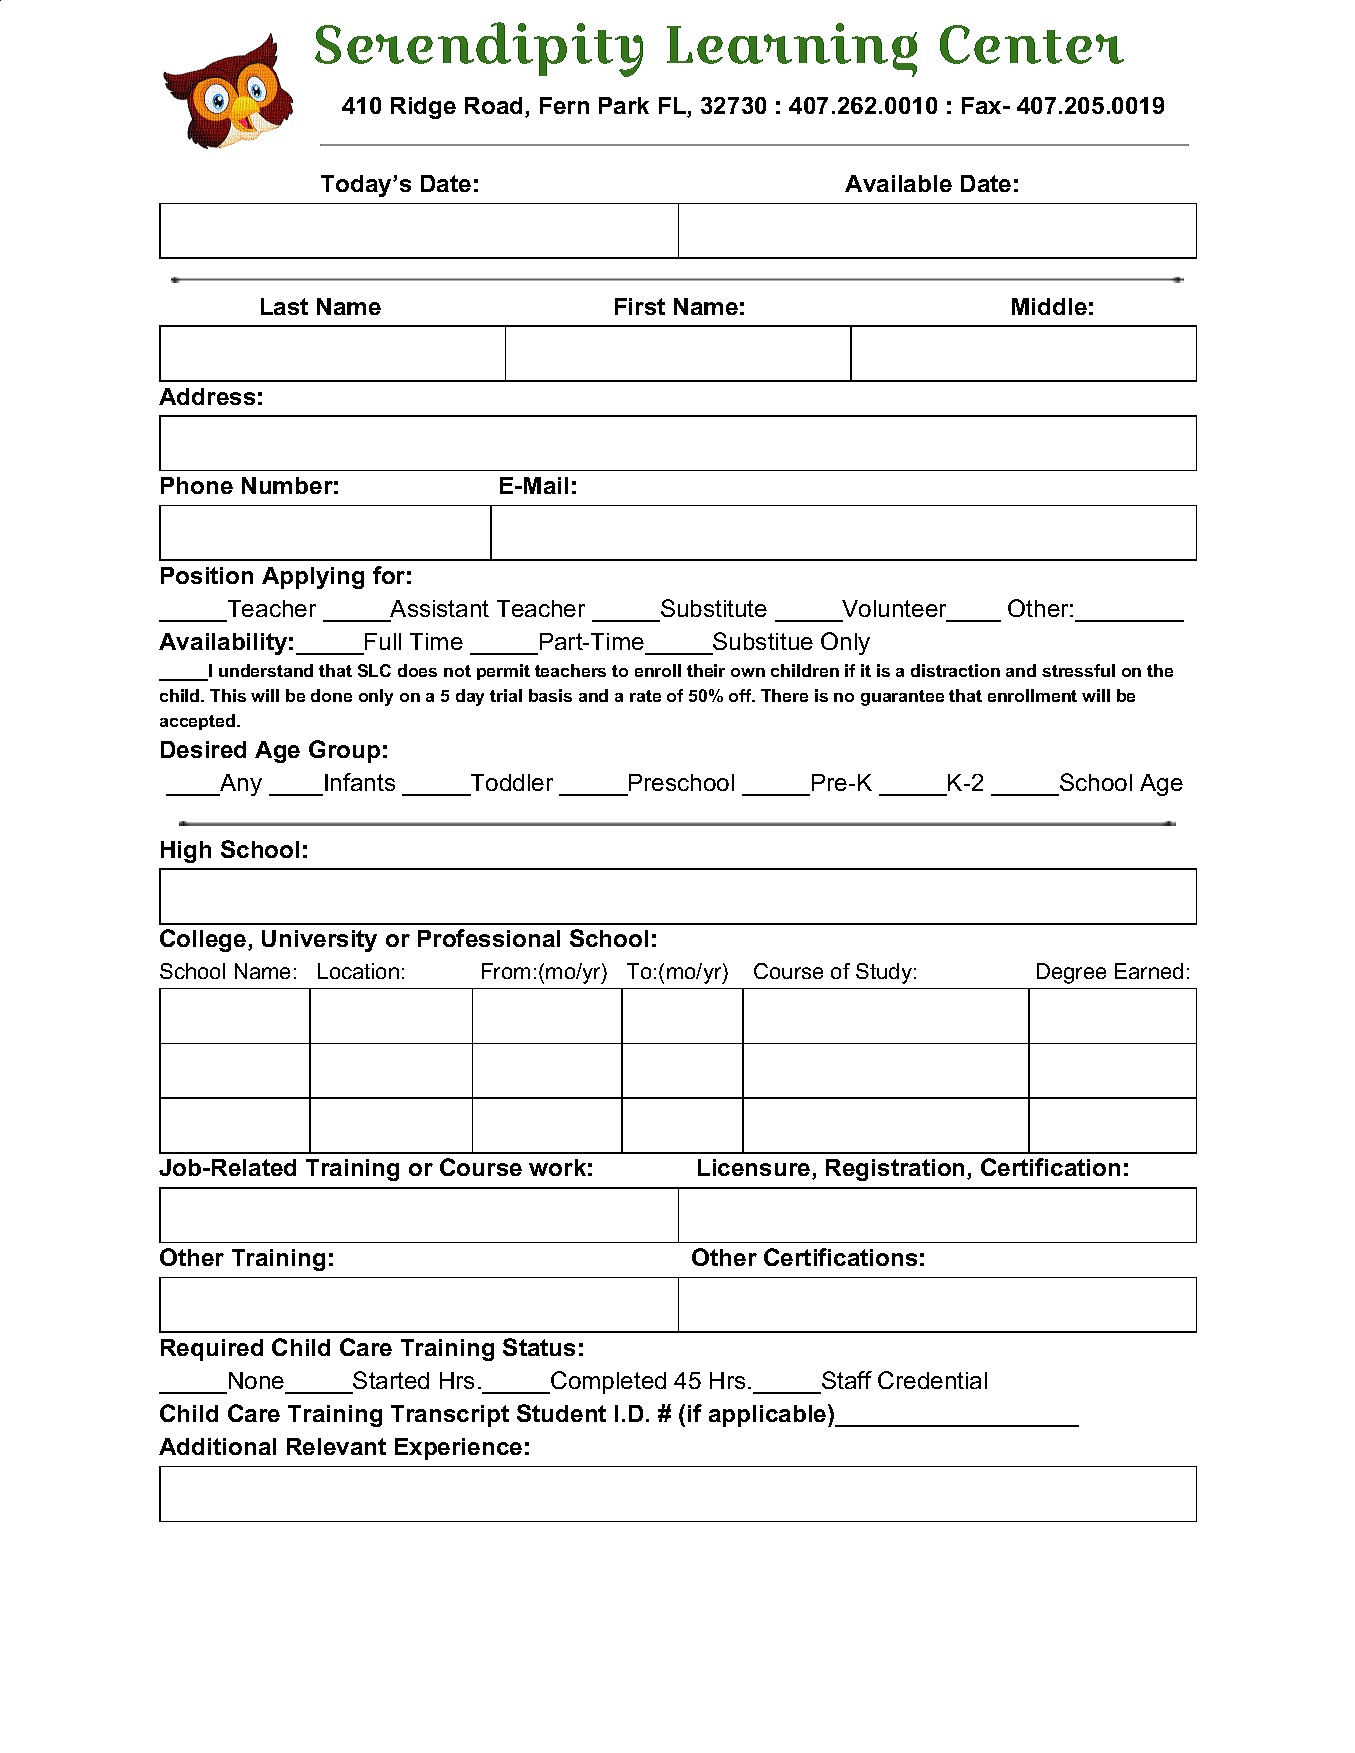 The height and width of the document is (1753, 1355). What do you see at coordinates (645, 696) in the document?
I see `rate` at bounding box center [645, 696].
